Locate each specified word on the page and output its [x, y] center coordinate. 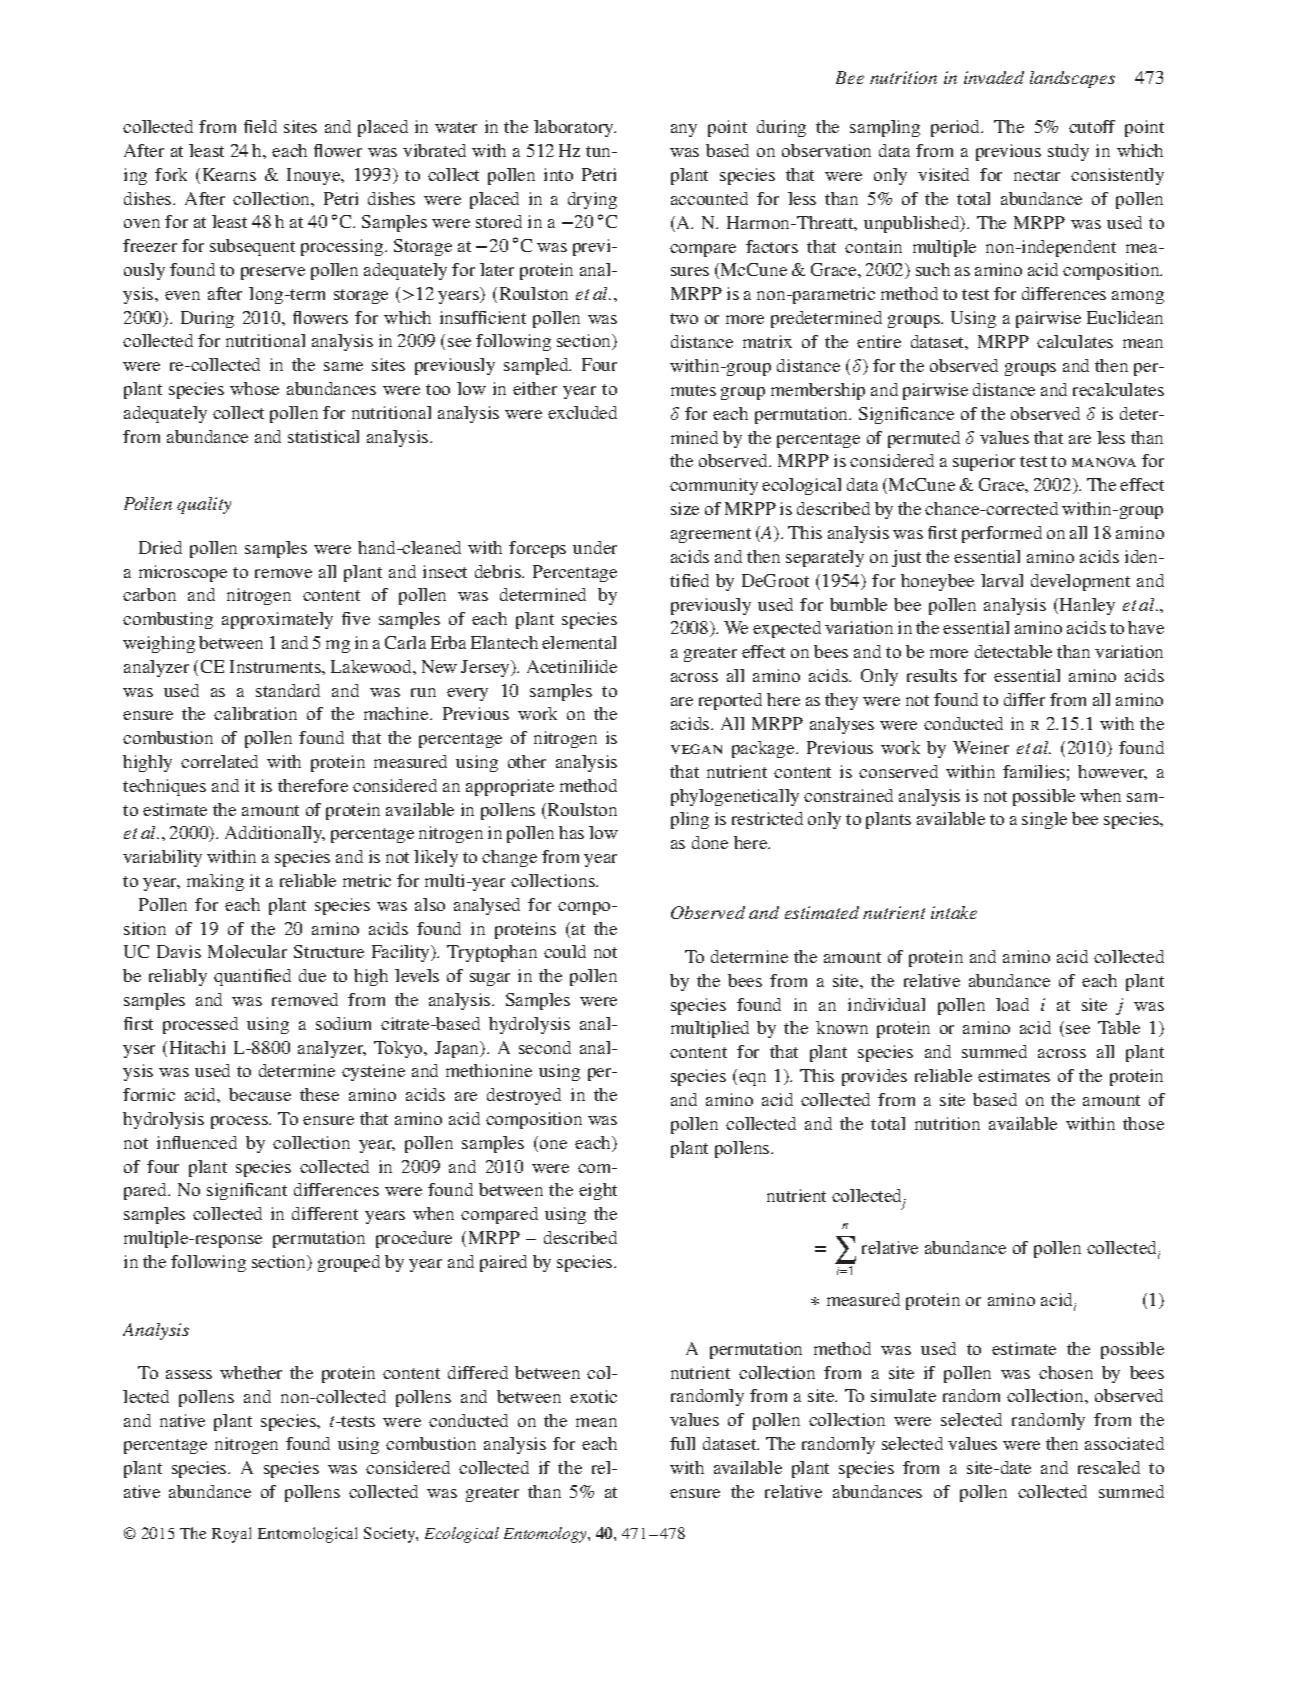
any [684, 130]
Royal [231, 1535]
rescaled [1109, 1467]
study [1068, 152]
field [260, 126]
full [682, 1443]
